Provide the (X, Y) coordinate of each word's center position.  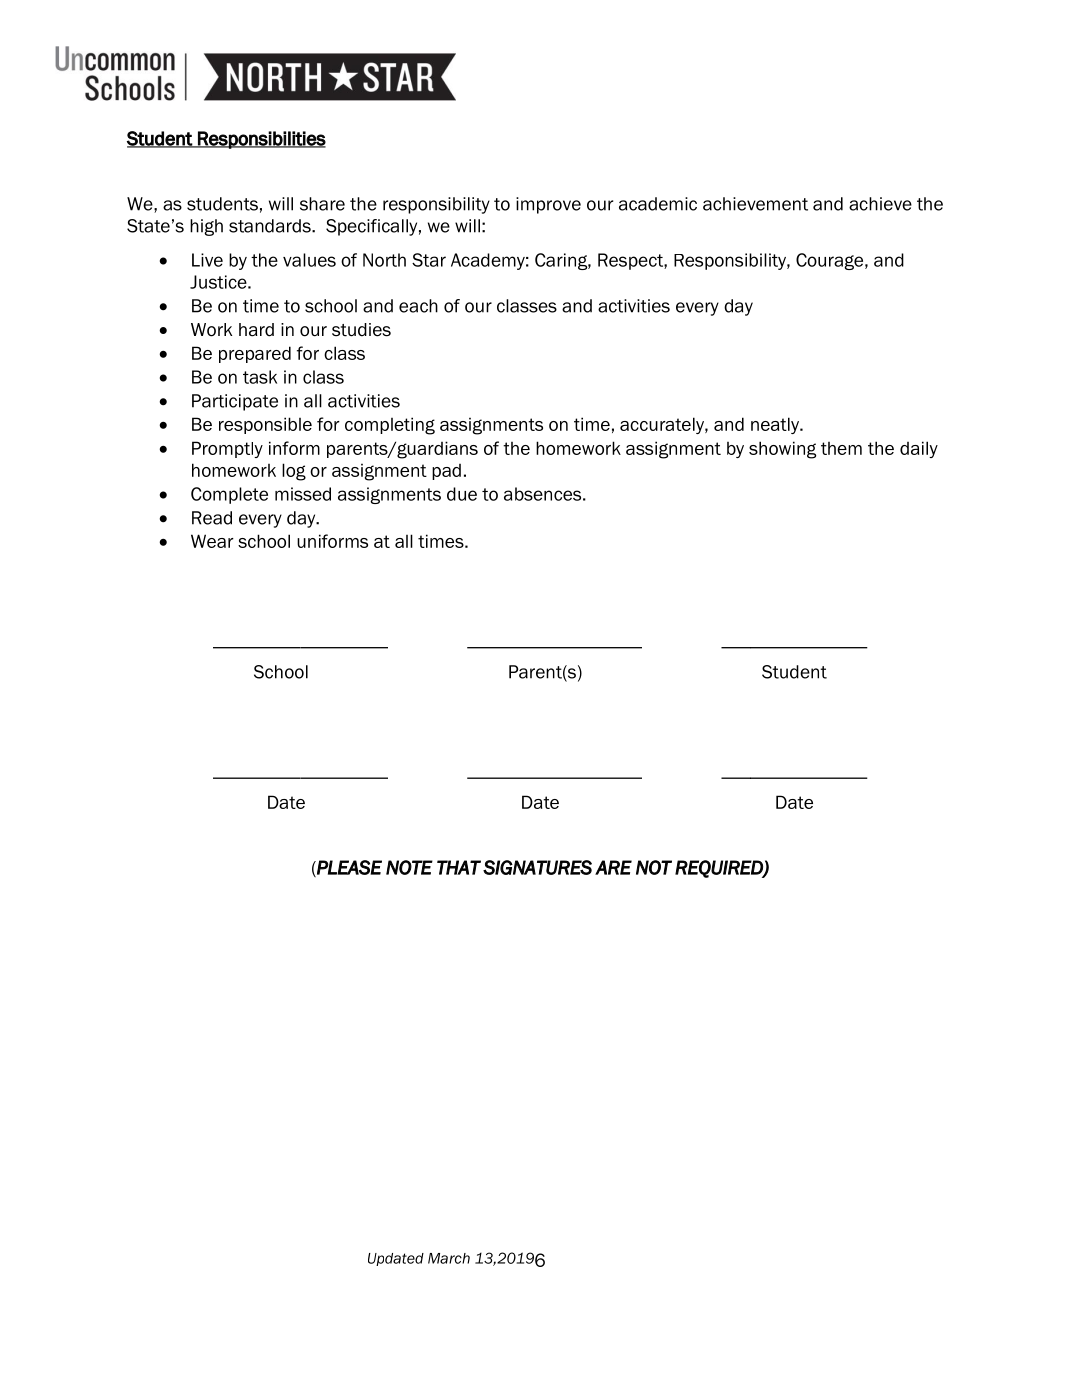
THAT (459, 867)
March (449, 1258)
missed (303, 494)
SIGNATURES (537, 867)
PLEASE (348, 868)
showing (782, 450)
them (841, 448)
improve (548, 205)
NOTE (409, 867)
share (322, 204)
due (462, 494)
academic (658, 204)
